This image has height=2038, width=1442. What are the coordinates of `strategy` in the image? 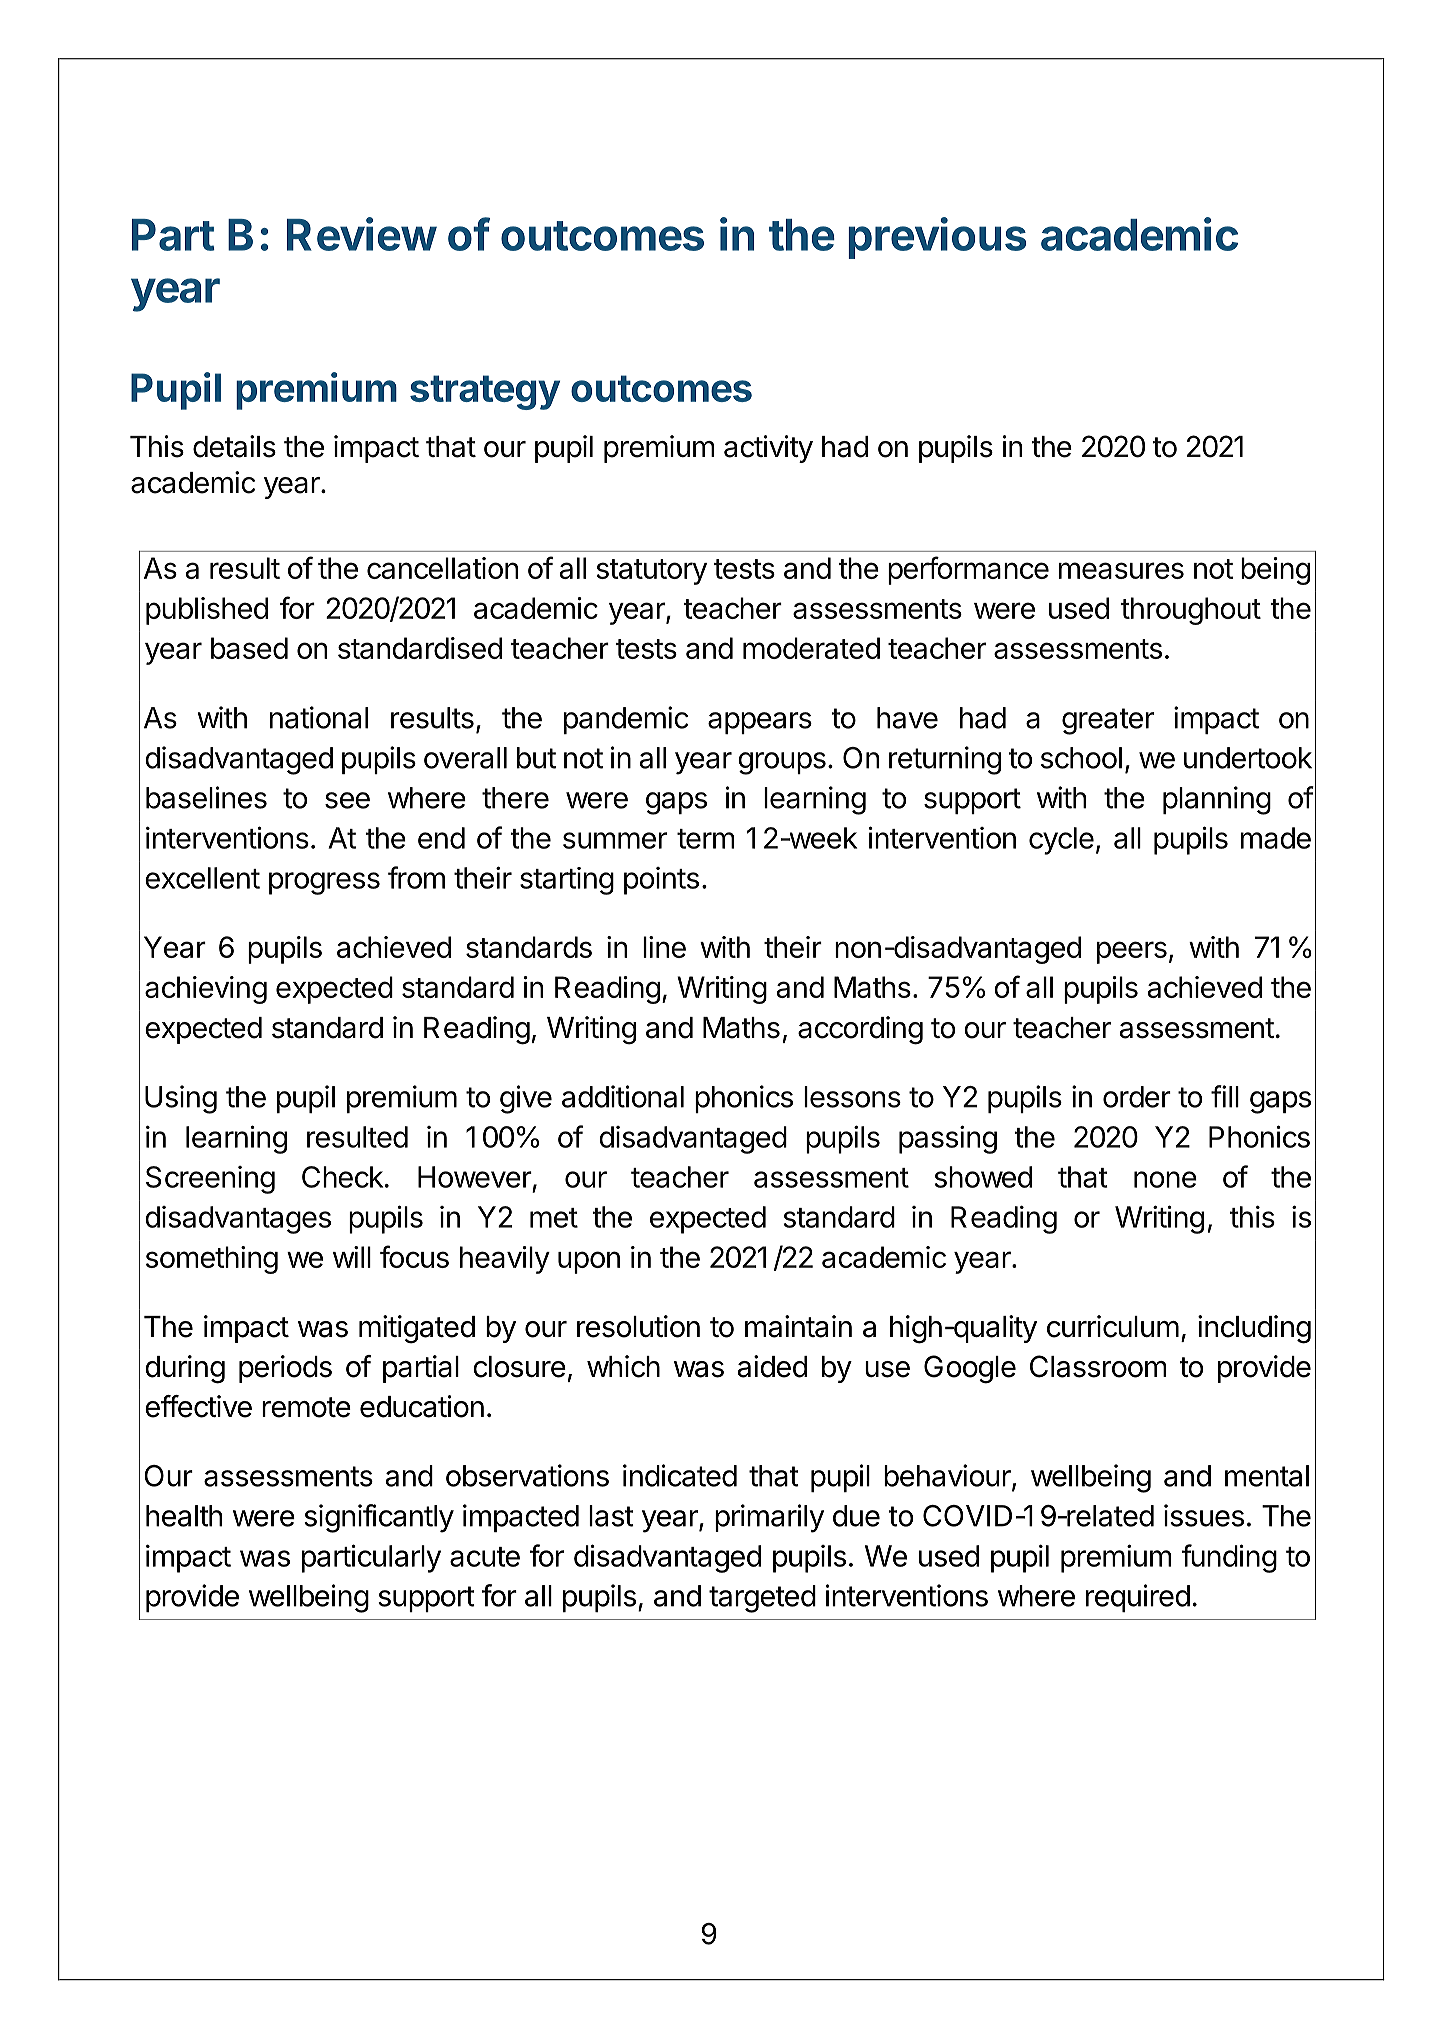 It's located at (485, 392).
